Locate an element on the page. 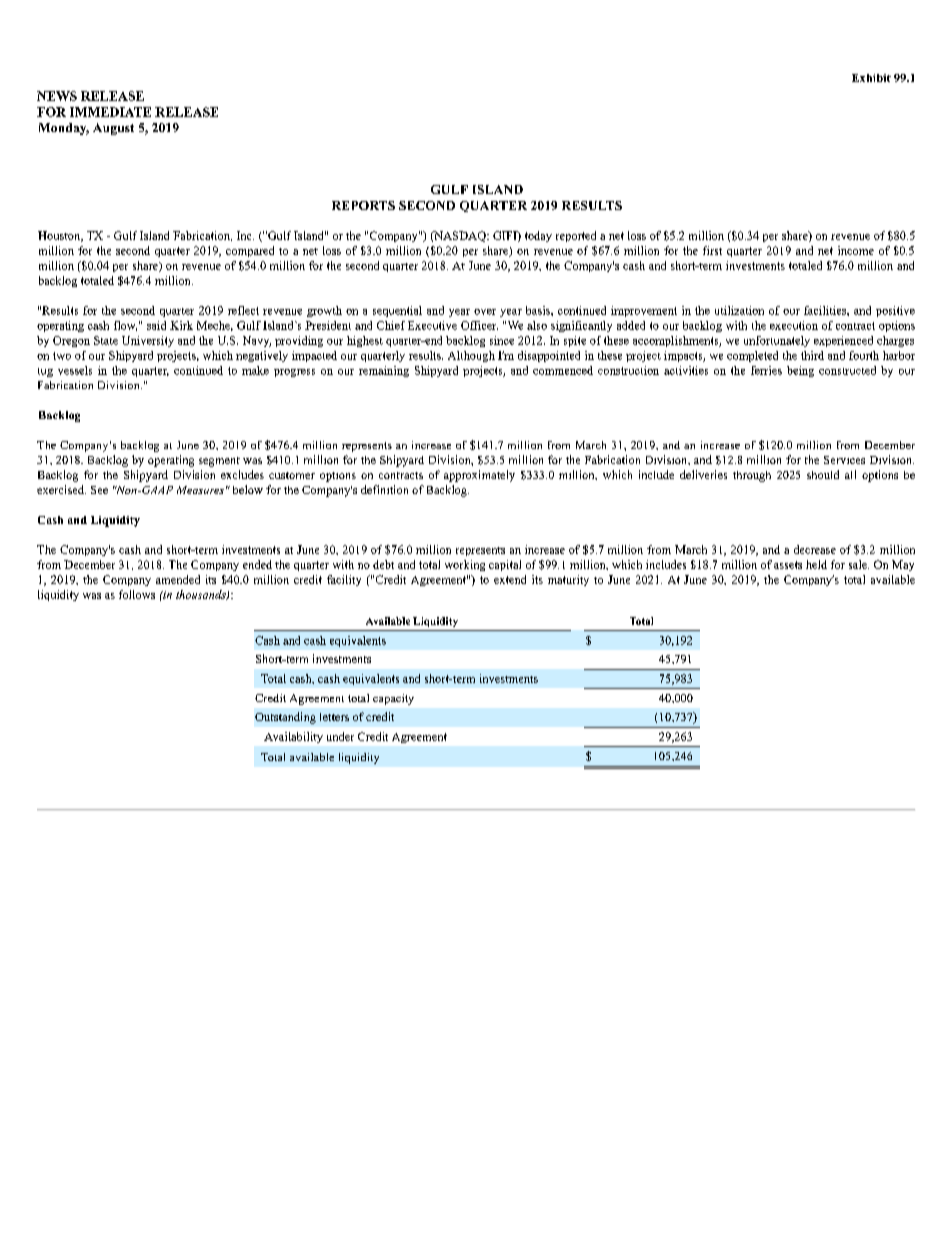  today is located at coordinates (538, 236).
